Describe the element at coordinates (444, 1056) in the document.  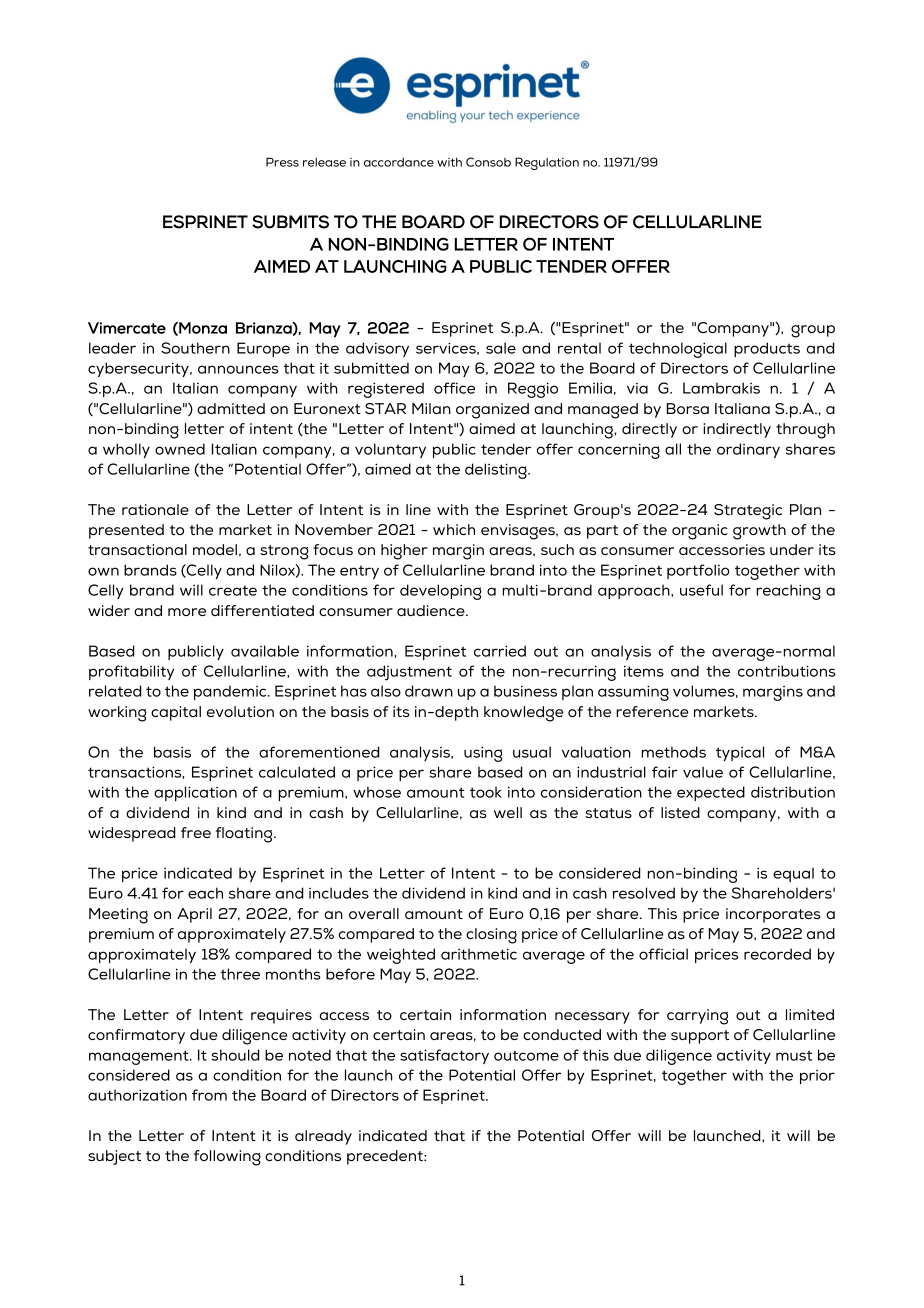
I see `satisfactory` at that location.
